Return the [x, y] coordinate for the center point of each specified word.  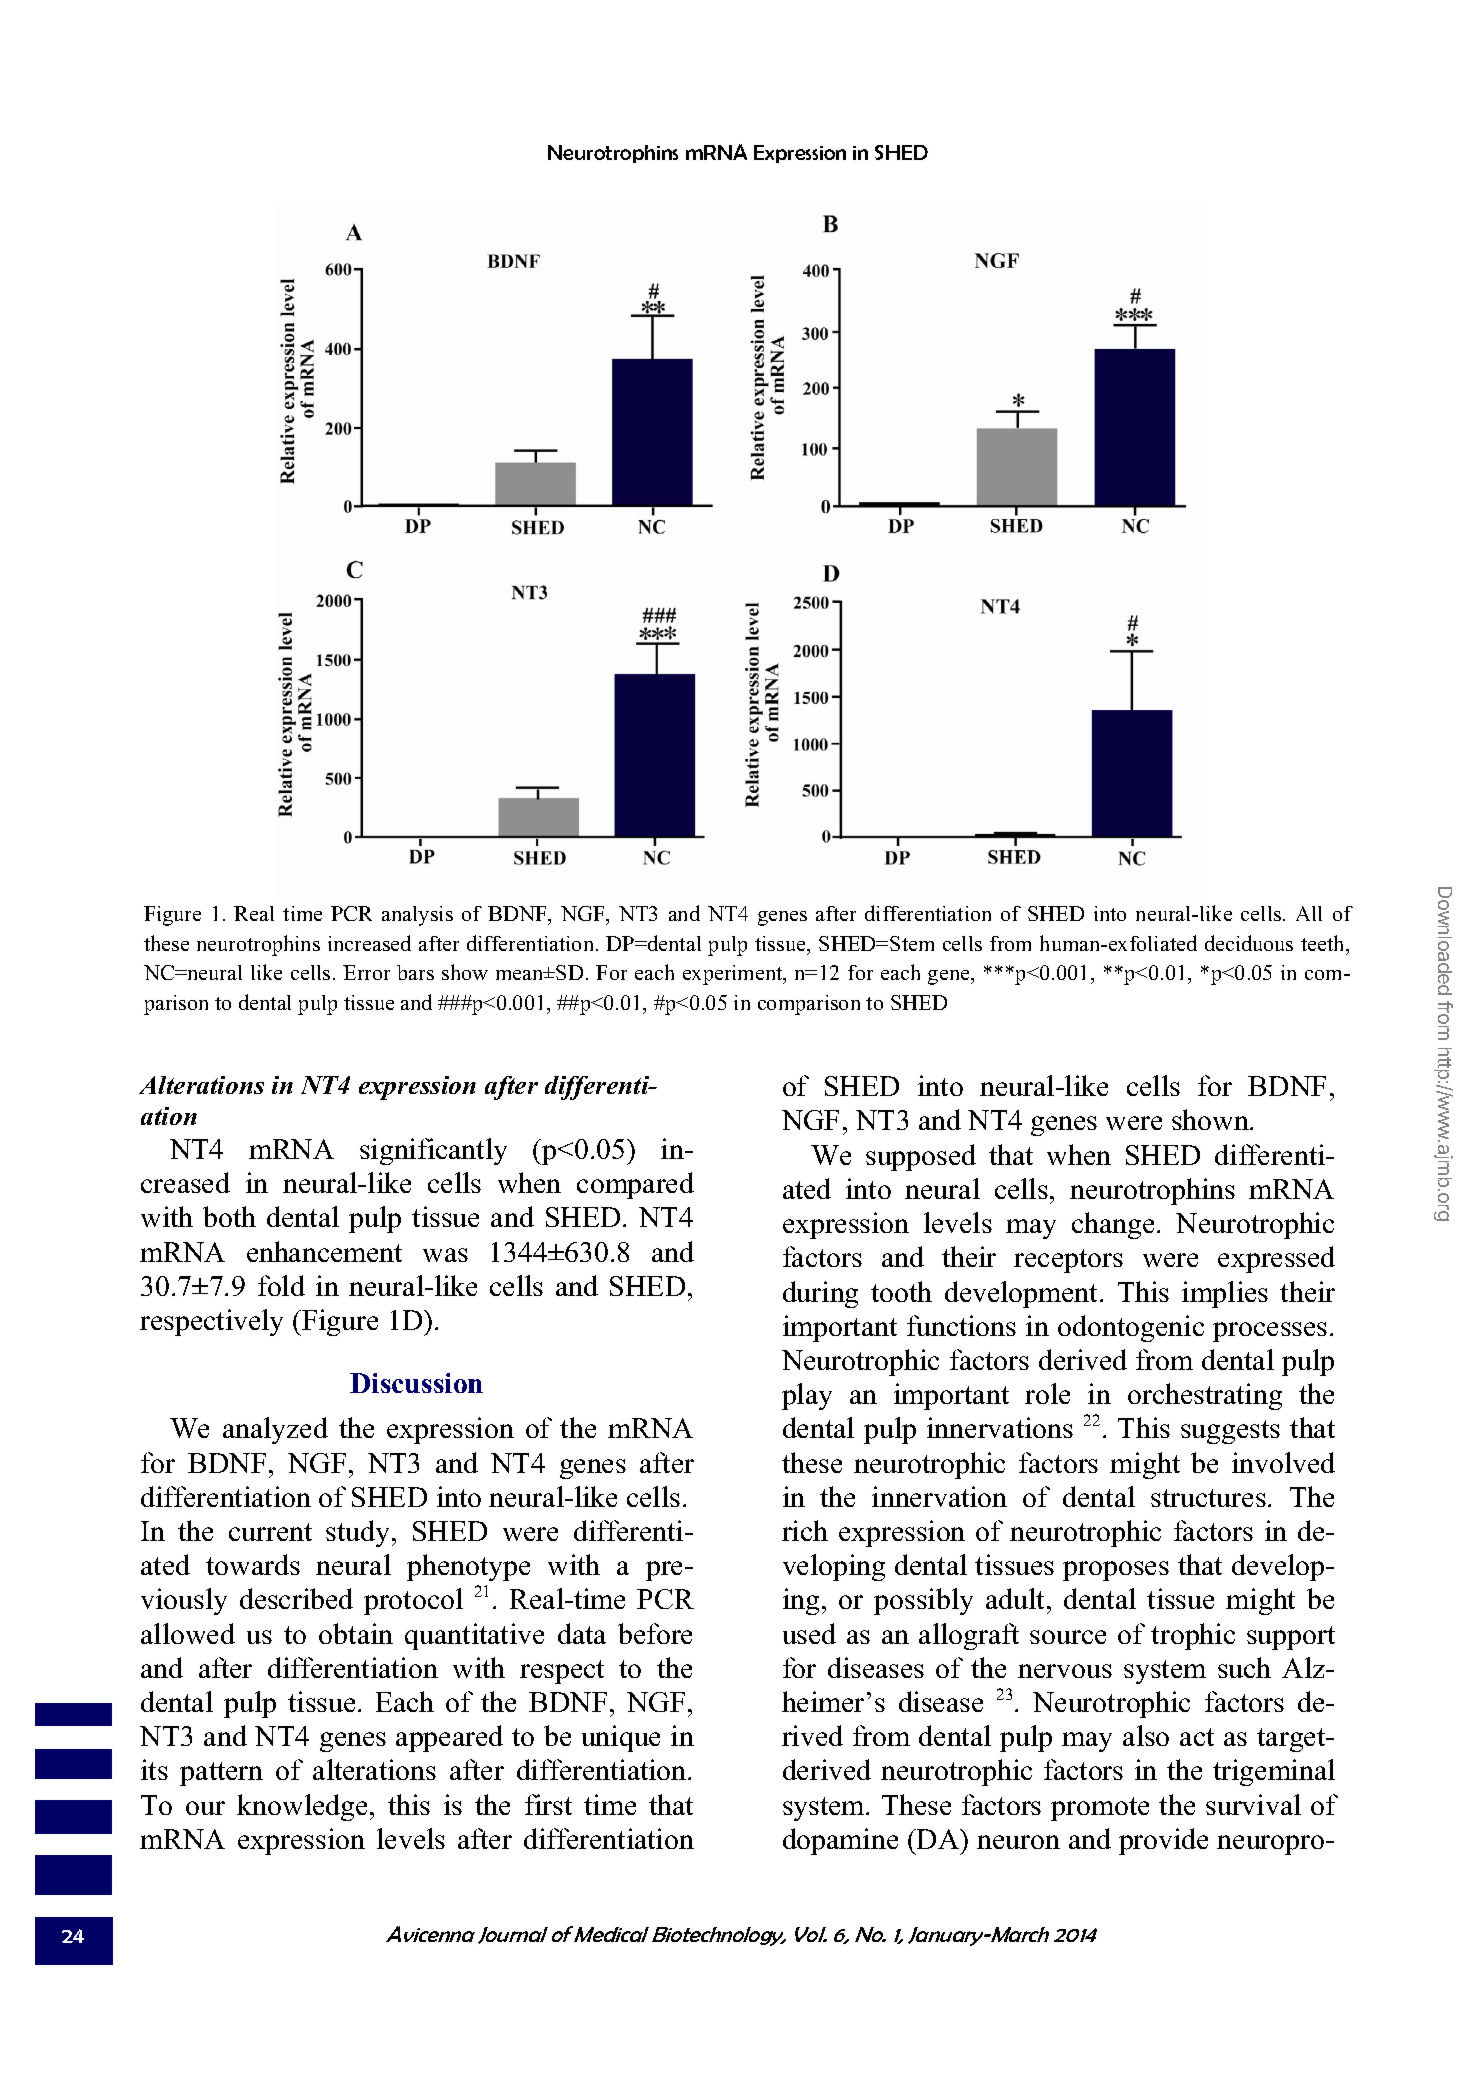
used [809, 1633]
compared [635, 1185]
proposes [1116, 1571]
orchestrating [1205, 1396]
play [807, 1396]
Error [366, 972]
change [1113, 1225]
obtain [356, 1633]
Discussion [416, 1383]
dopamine [840, 1841]
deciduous [1249, 943]
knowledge [302, 1807]
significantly [433, 1151]
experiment [734, 975]
